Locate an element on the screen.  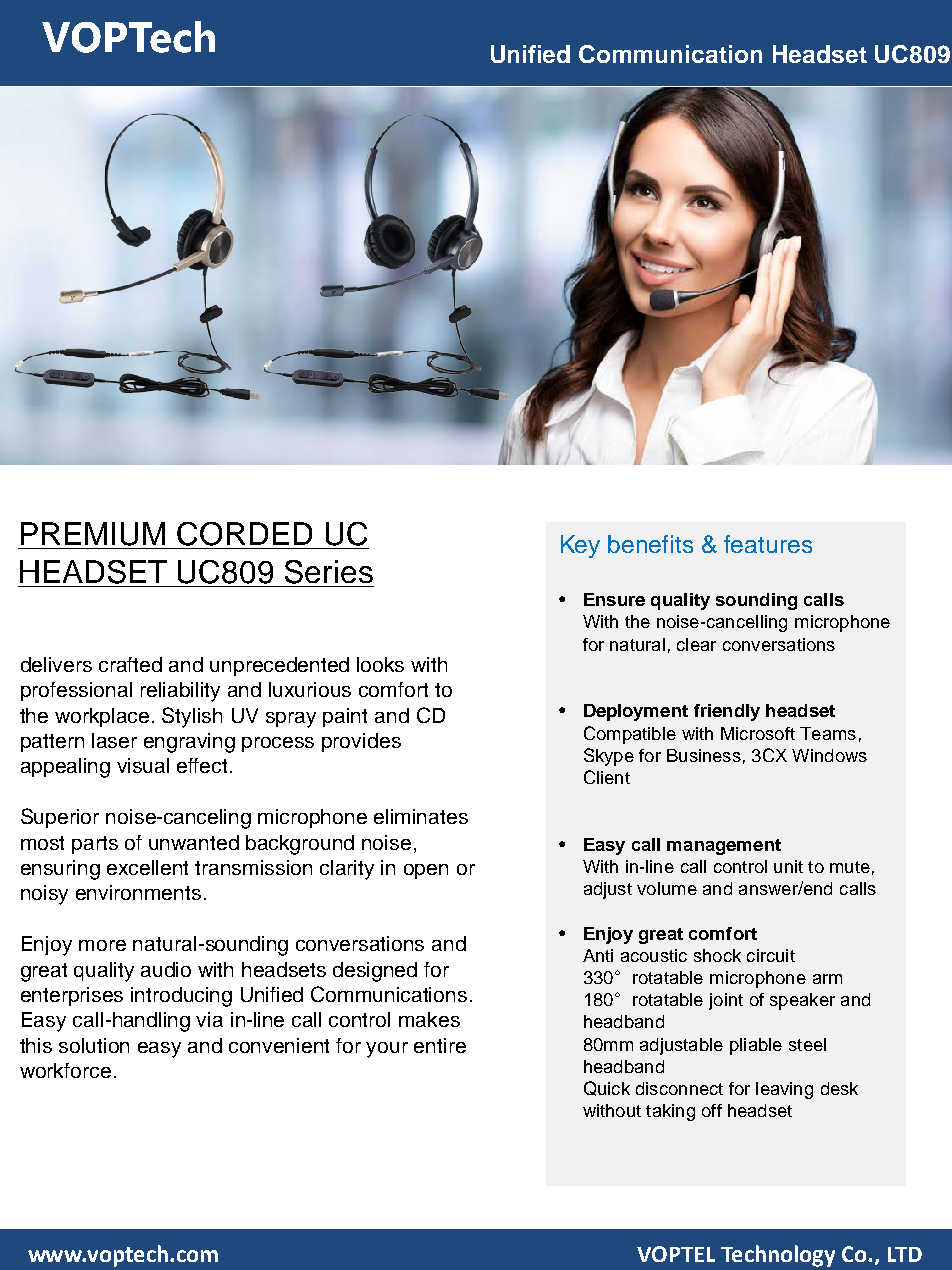
eliminates is located at coordinates (421, 816).
